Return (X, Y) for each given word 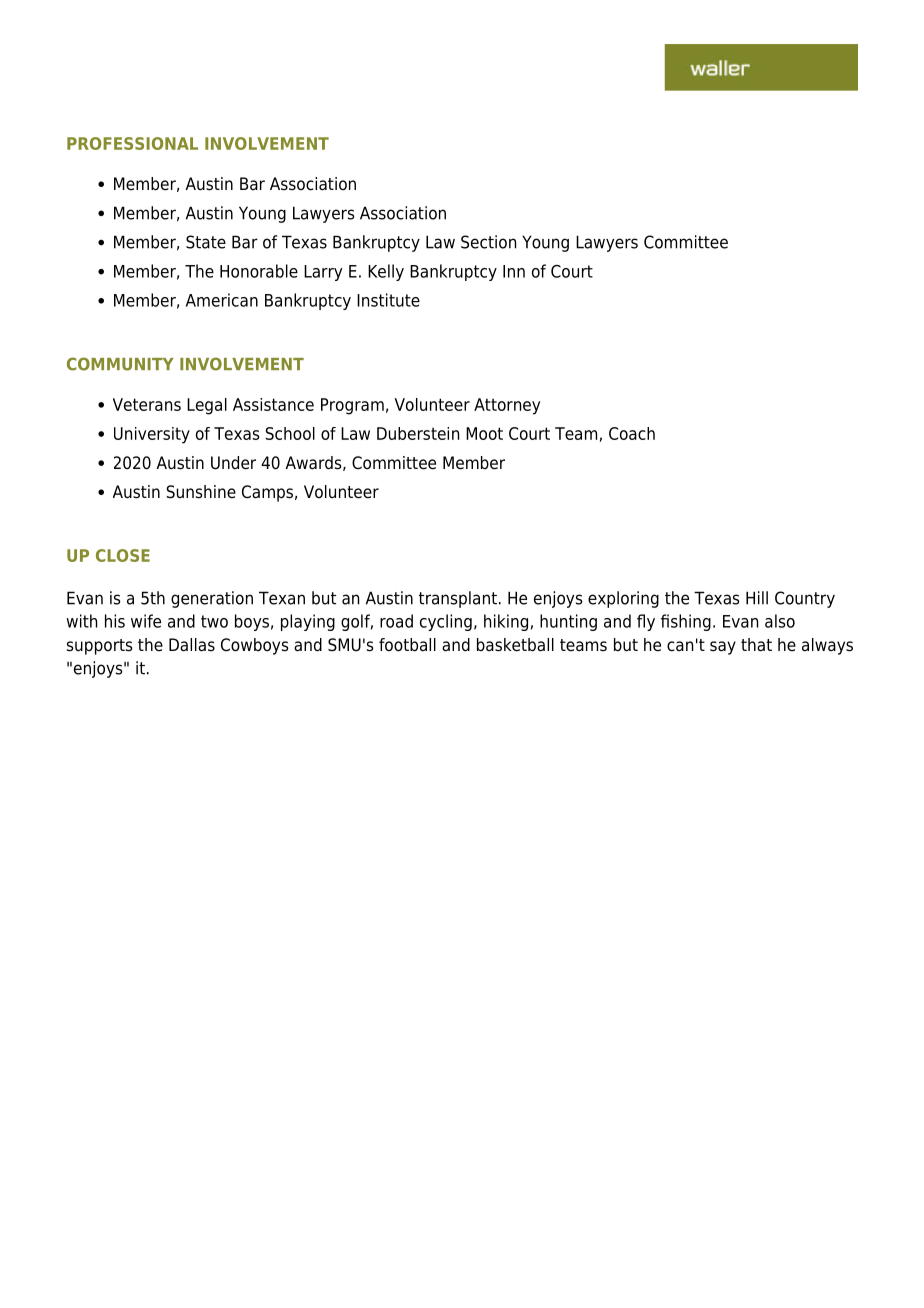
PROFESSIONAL (132, 143)
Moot (484, 433)
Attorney (507, 406)
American (222, 300)
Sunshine (201, 492)
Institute (388, 300)
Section (488, 242)
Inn (514, 271)
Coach (632, 433)
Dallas (192, 645)
